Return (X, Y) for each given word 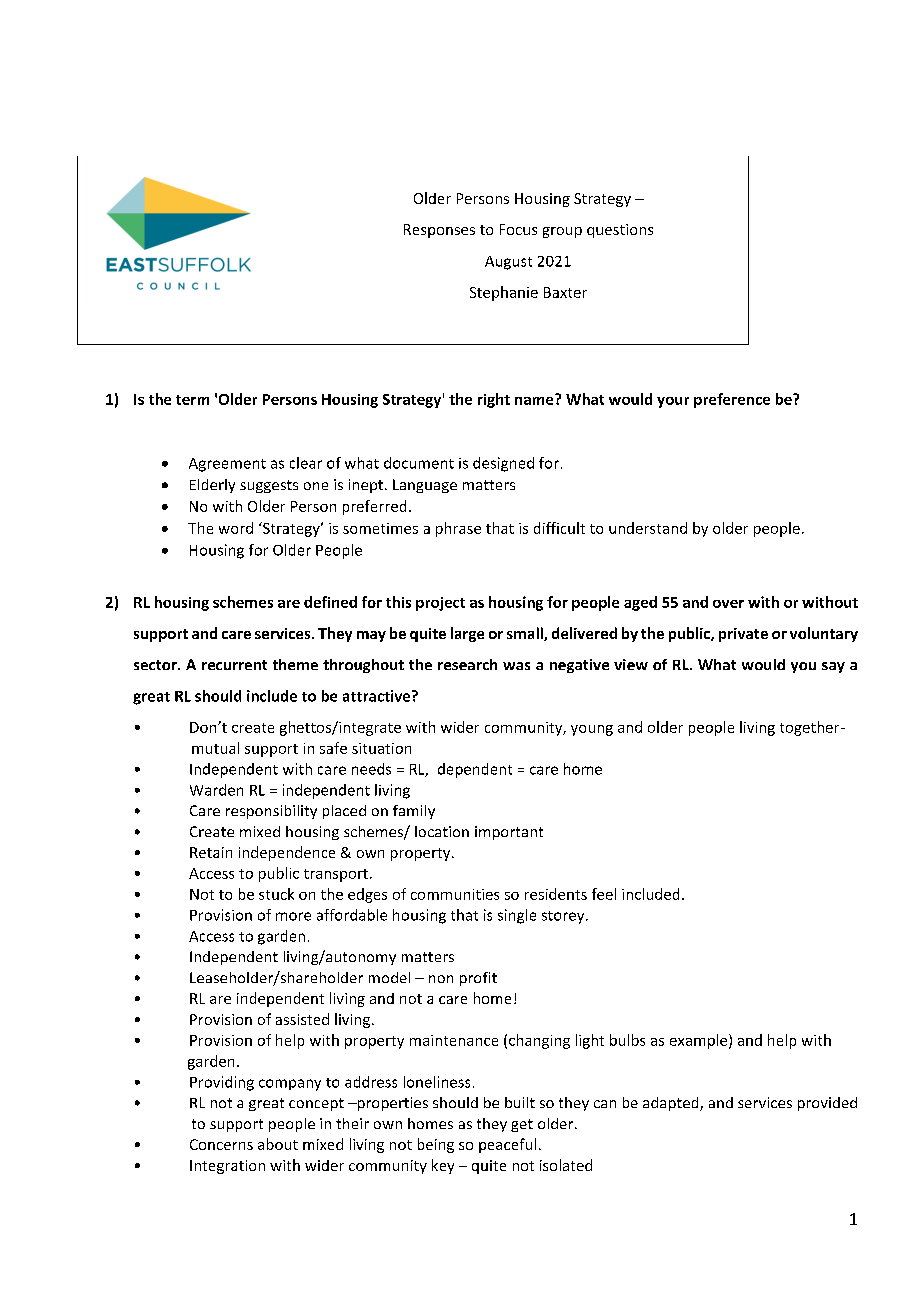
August (508, 263)
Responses (439, 231)
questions (620, 231)
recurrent (234, 665)
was (516, 666)
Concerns (221, 1144)
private (743, 635)
